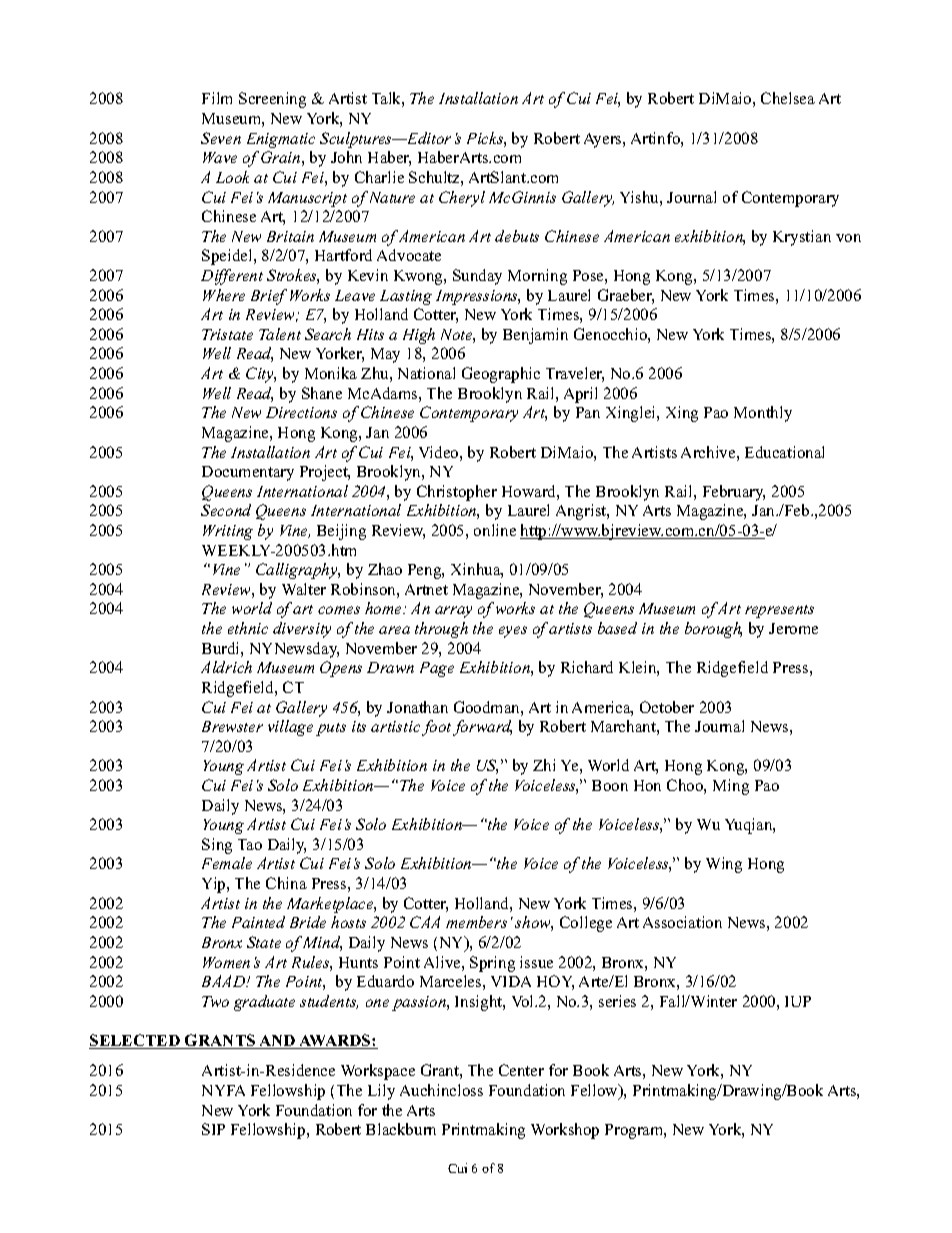 The image size is (952, 1233). I want to click on SIP, so click(213, 1129).
